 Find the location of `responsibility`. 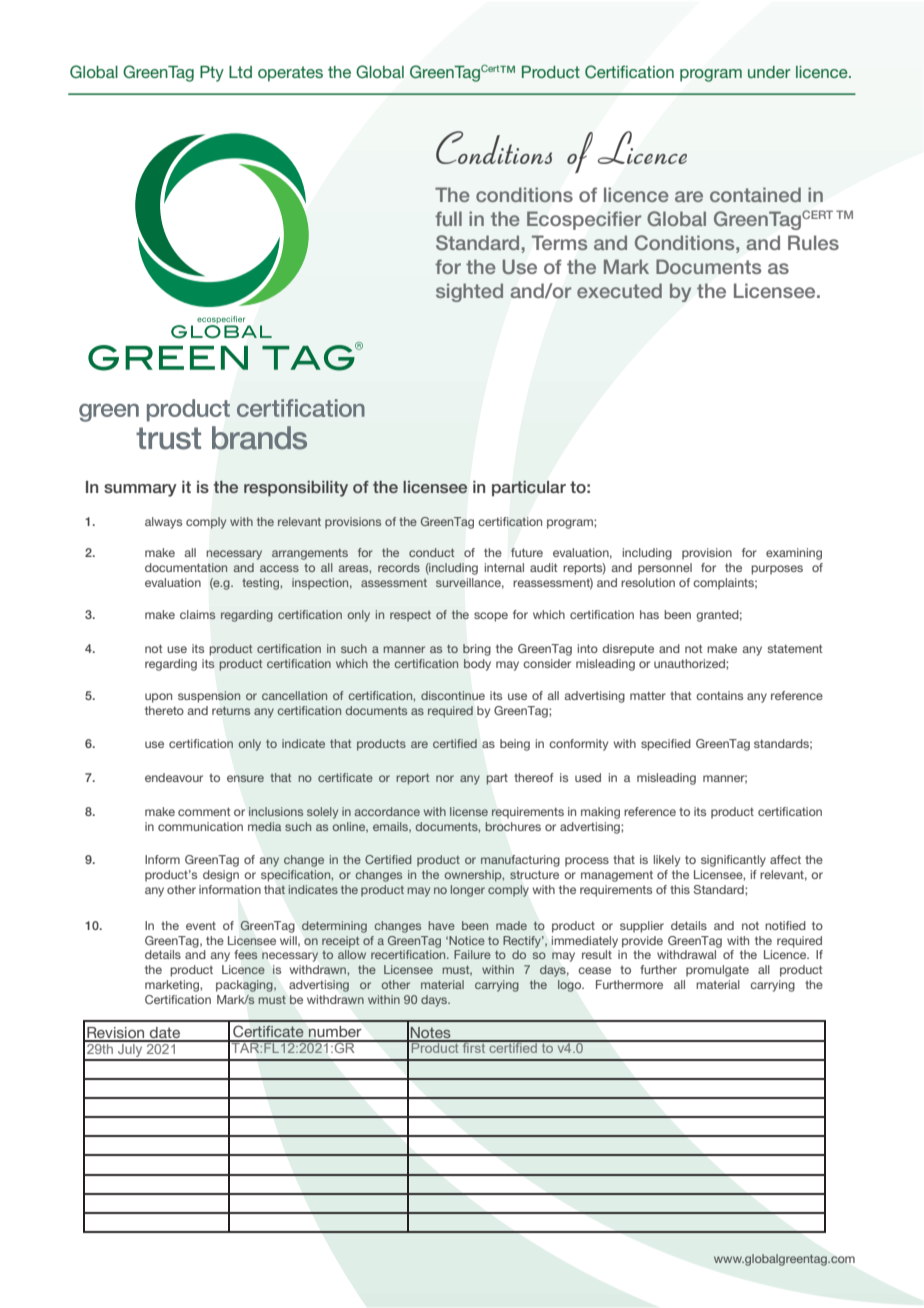

responsibility is located at coordinates (296, 489).
